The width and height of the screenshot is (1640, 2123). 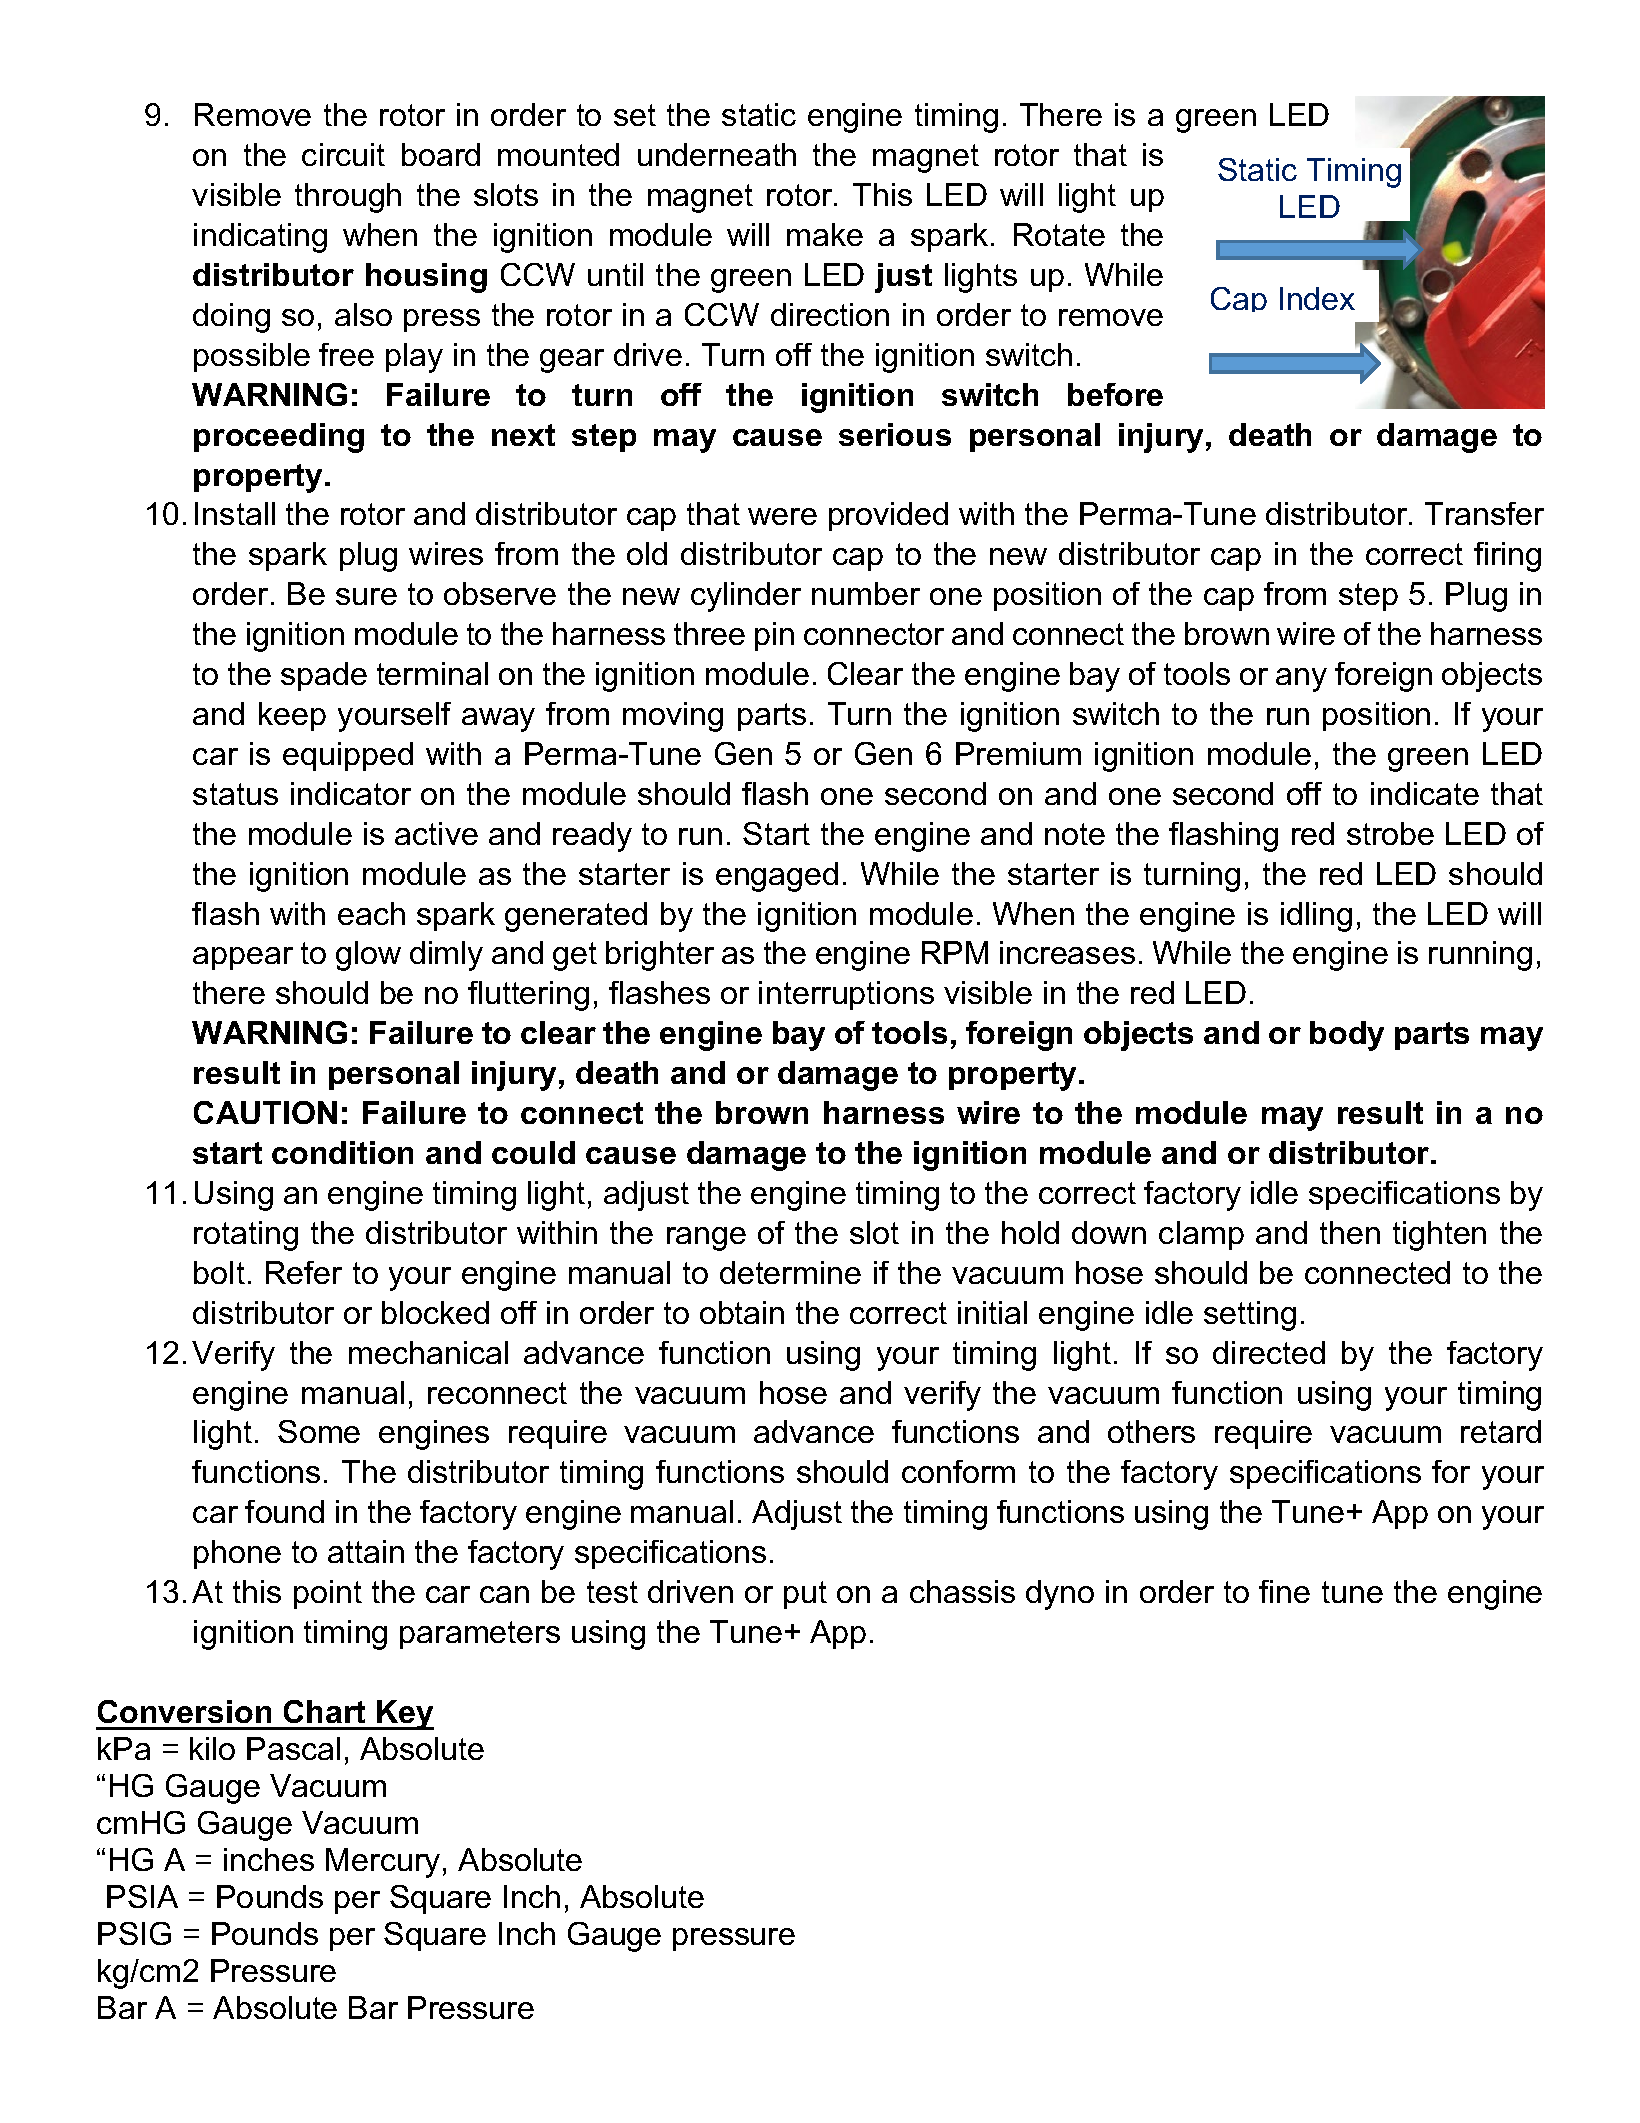 What do you see at coordinates (1284, 1591) in the screenshot?
I see `fine` at bounding box center [1284, 1591].
